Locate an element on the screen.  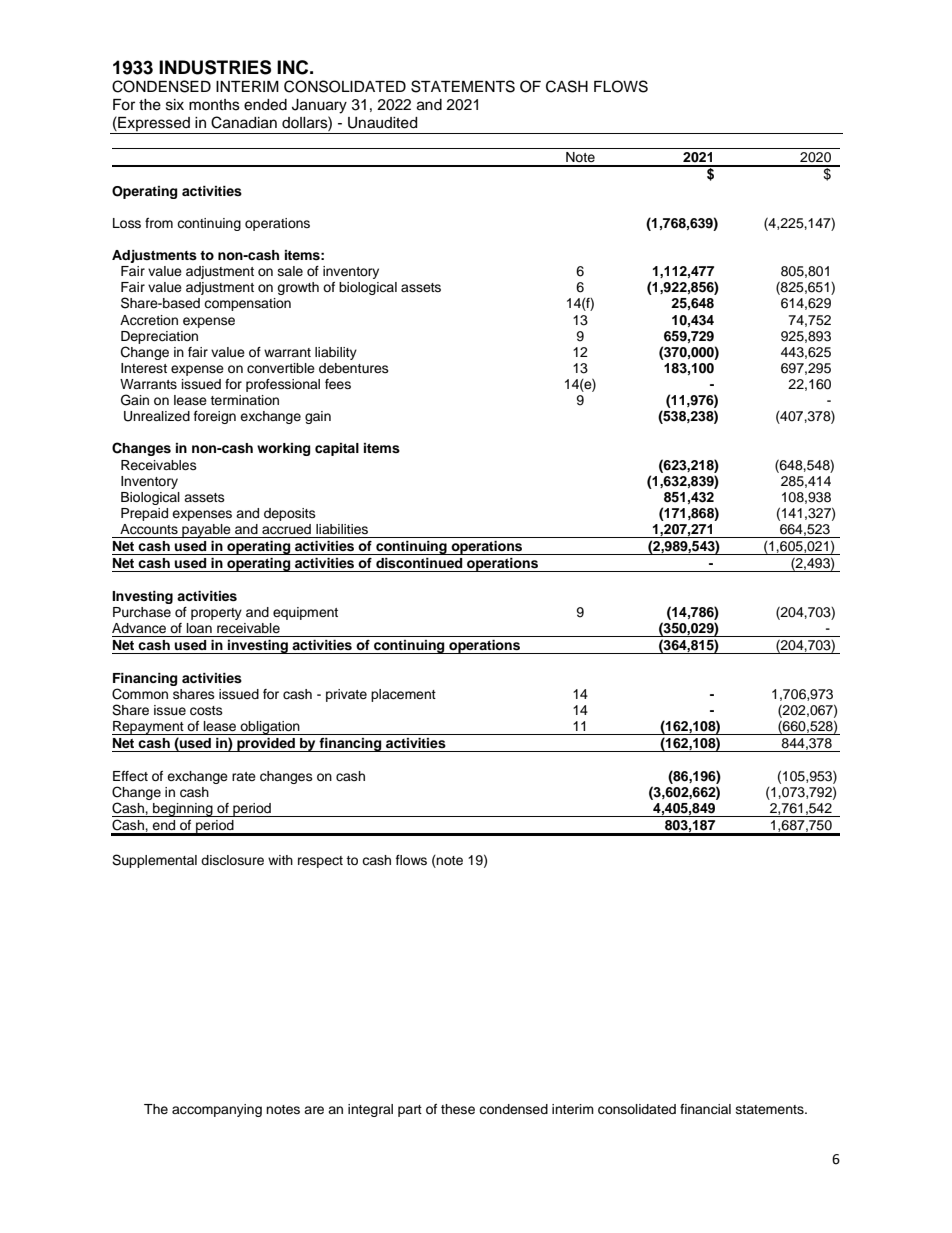
liabilities is located at coordinates (342, 529).
